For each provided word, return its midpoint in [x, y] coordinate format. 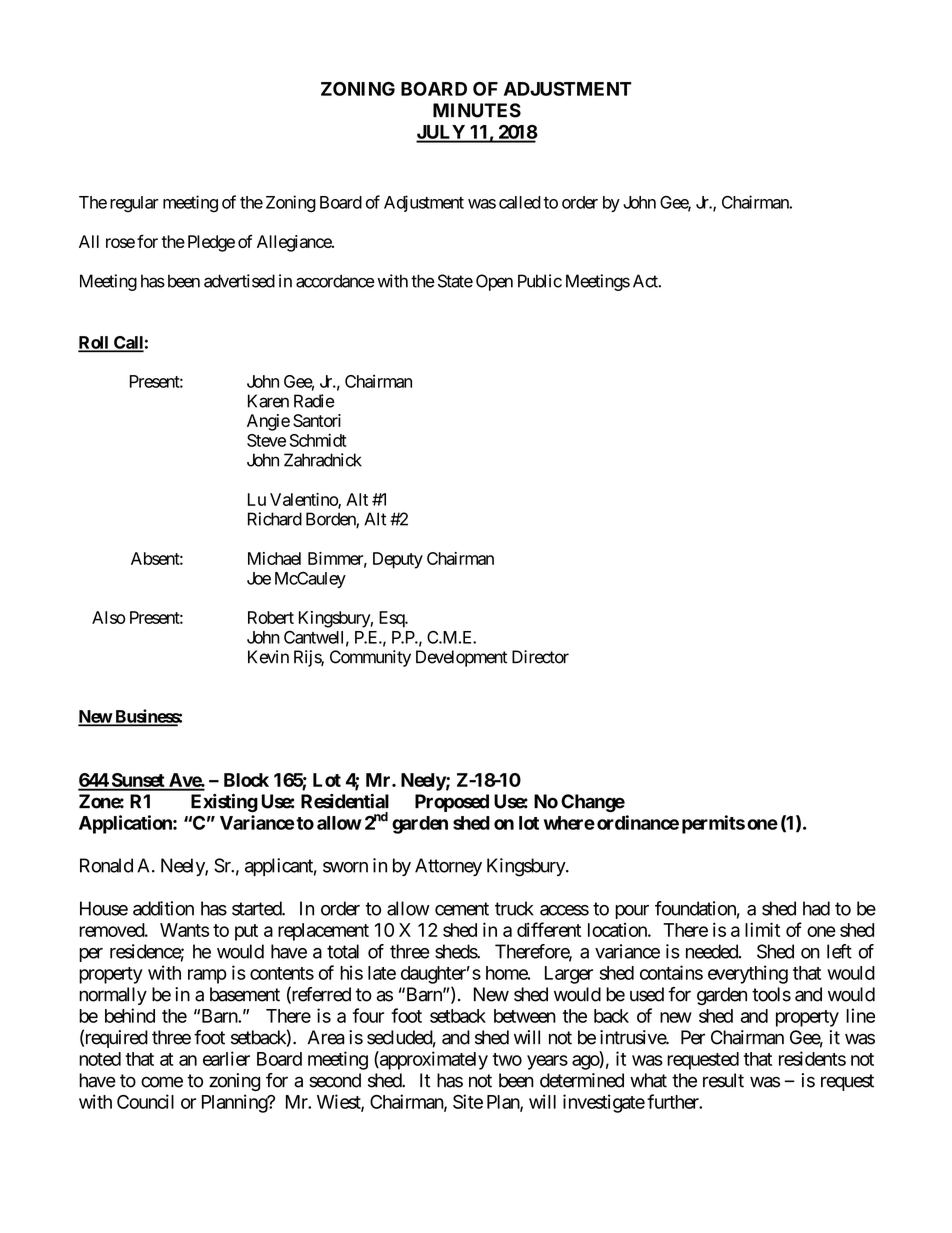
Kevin [268, 657]
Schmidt [318, 440]
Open [494, 282]
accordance [335, 281]
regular [134, 204]
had [816, 908]
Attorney [448, 867]
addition [163, 908]
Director [540, 657]
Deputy [398, 560]
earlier [226, 1058]
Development [461, 658]
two [507, 1059]
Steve [266, 440]
